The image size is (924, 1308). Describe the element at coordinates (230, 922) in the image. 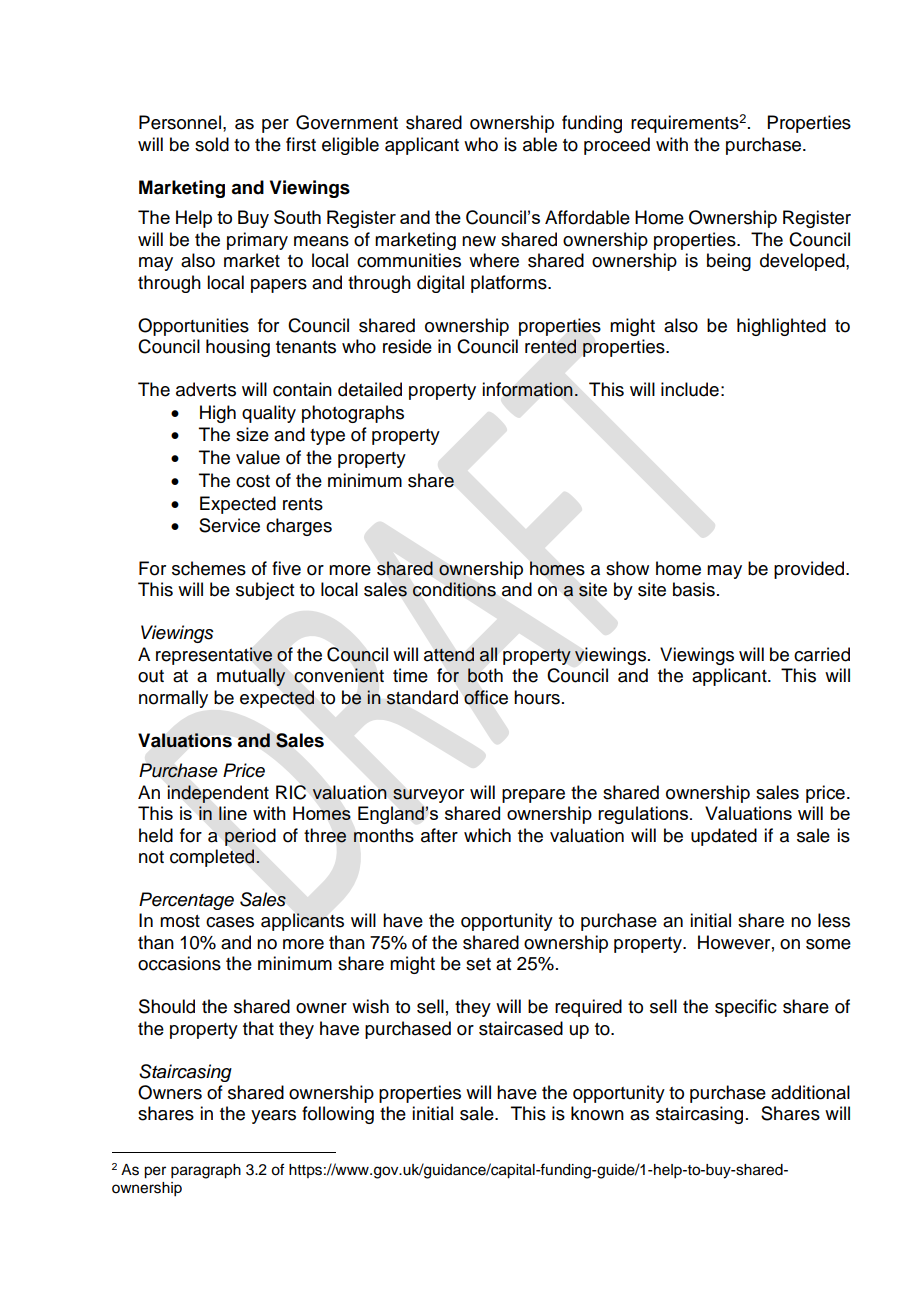

I see `cases` at that location.
